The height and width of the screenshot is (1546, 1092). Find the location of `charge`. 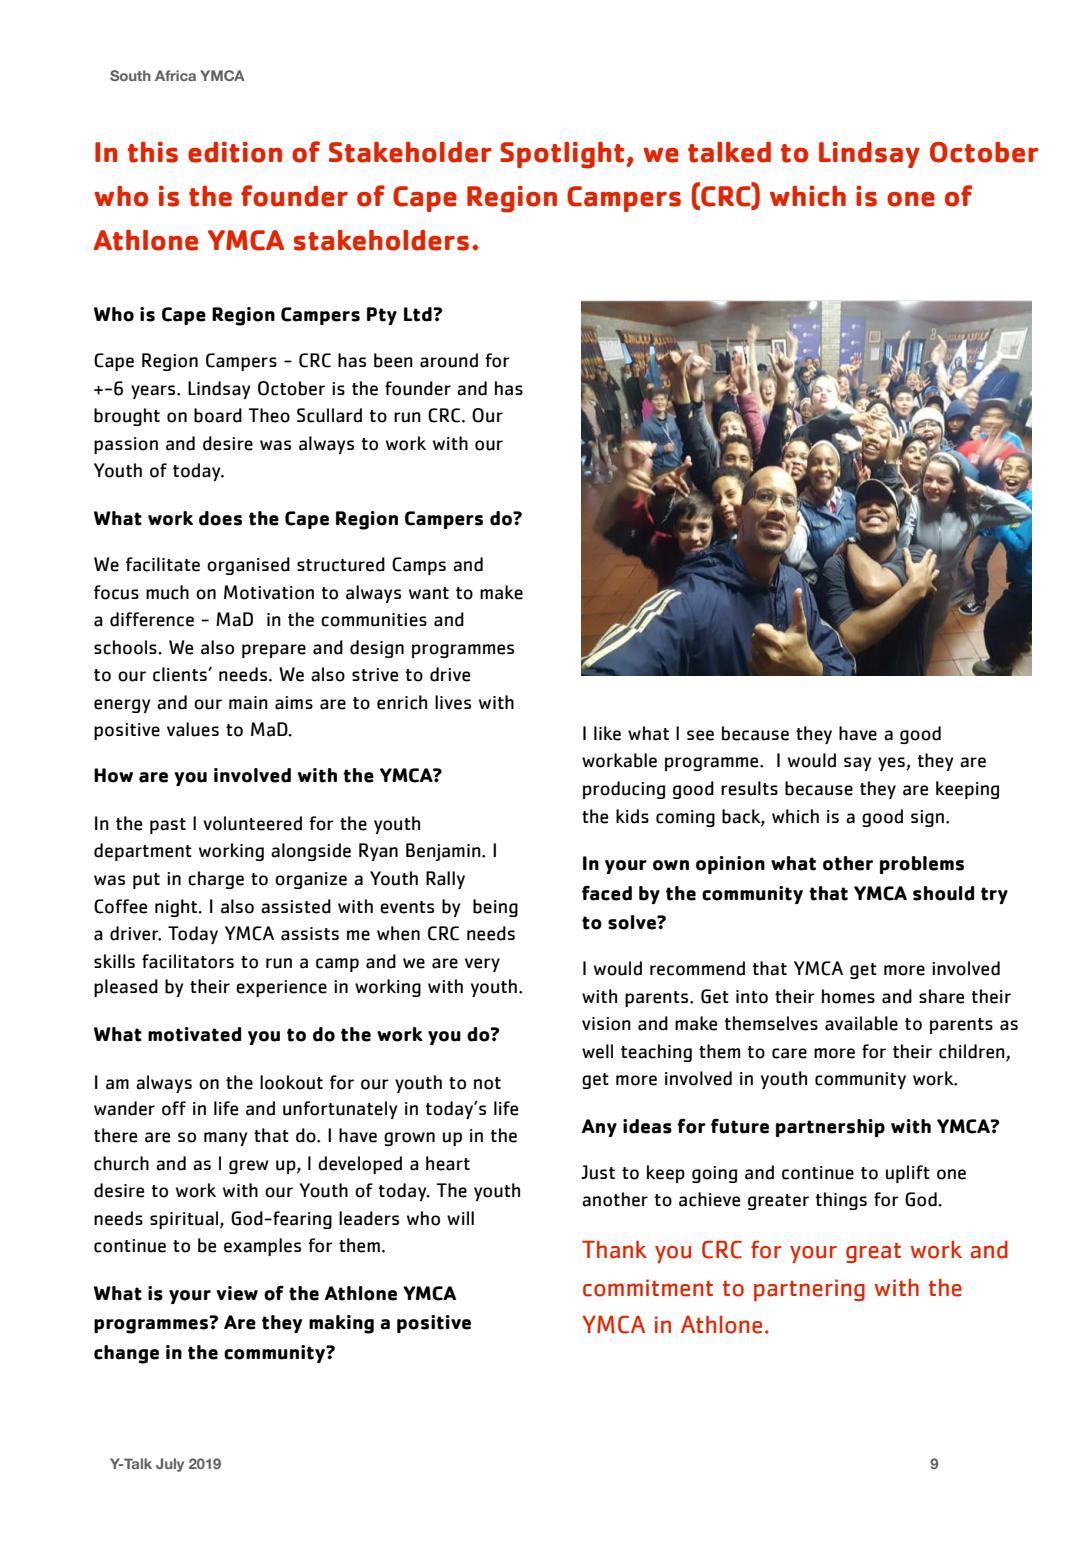

charge is located at coordinates (216, 880).
